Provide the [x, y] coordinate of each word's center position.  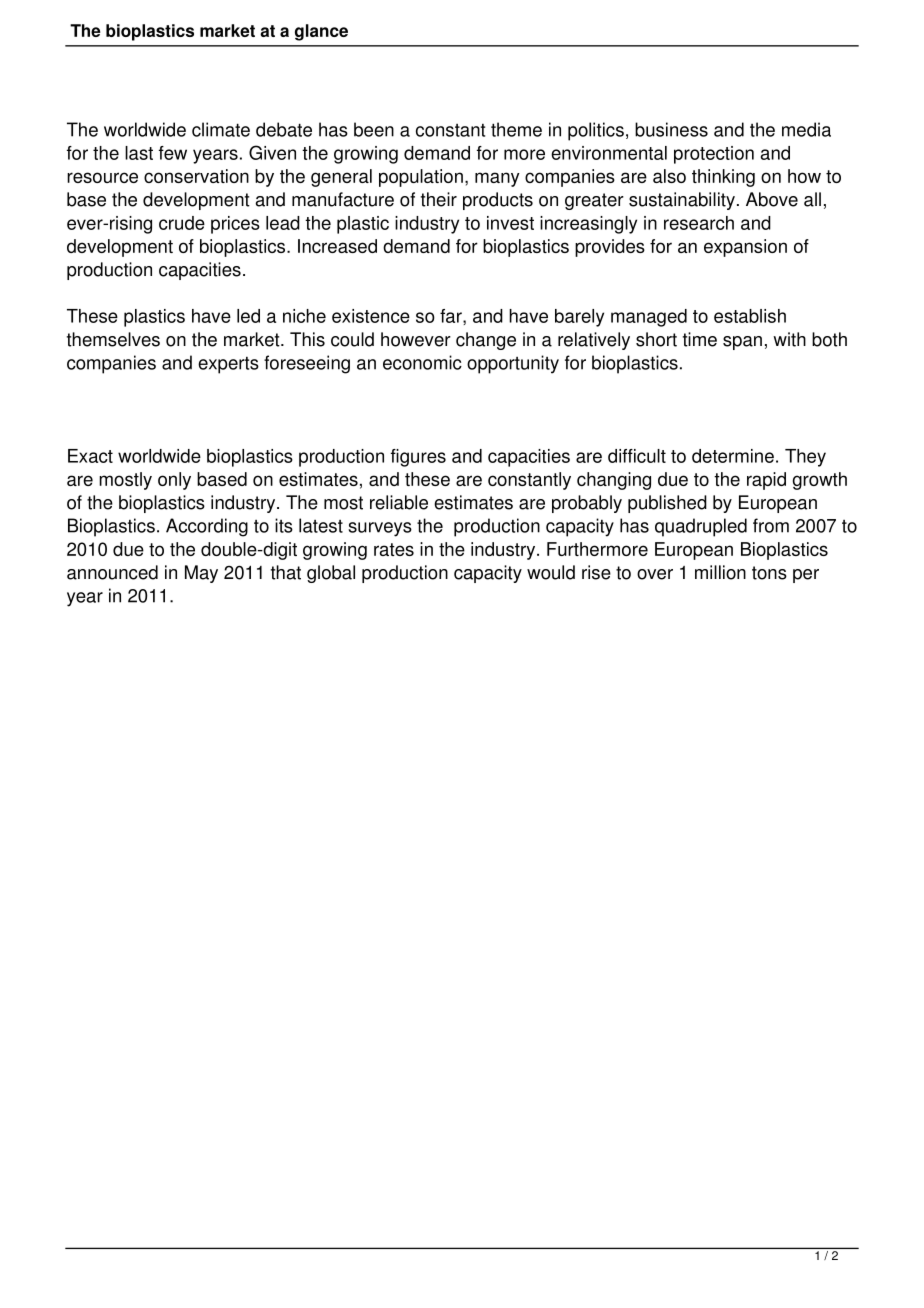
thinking [723, 178]
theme [516, 129]
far [452, 317]
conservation [196, 176]
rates [394, 549]
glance [321, 32]
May [201, 574]
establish [750, 316]
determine [733, 456]
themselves [113, 339]
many [497, 179]
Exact [90, 456]
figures [418, 458]
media [806, 129]
